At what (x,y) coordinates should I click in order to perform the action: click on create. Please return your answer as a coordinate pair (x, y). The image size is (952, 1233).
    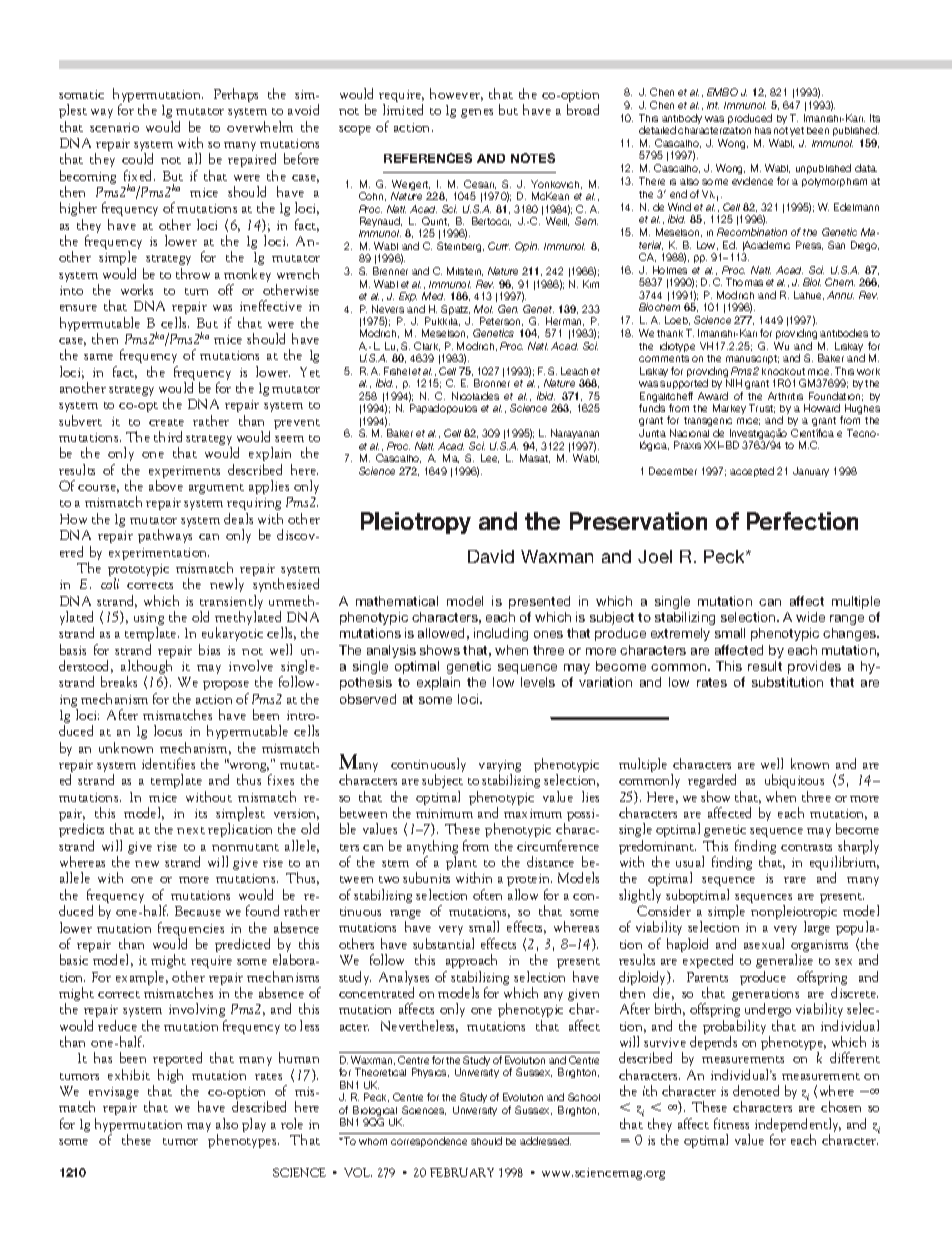
    Looking at the image, I should click on (166, 422).
